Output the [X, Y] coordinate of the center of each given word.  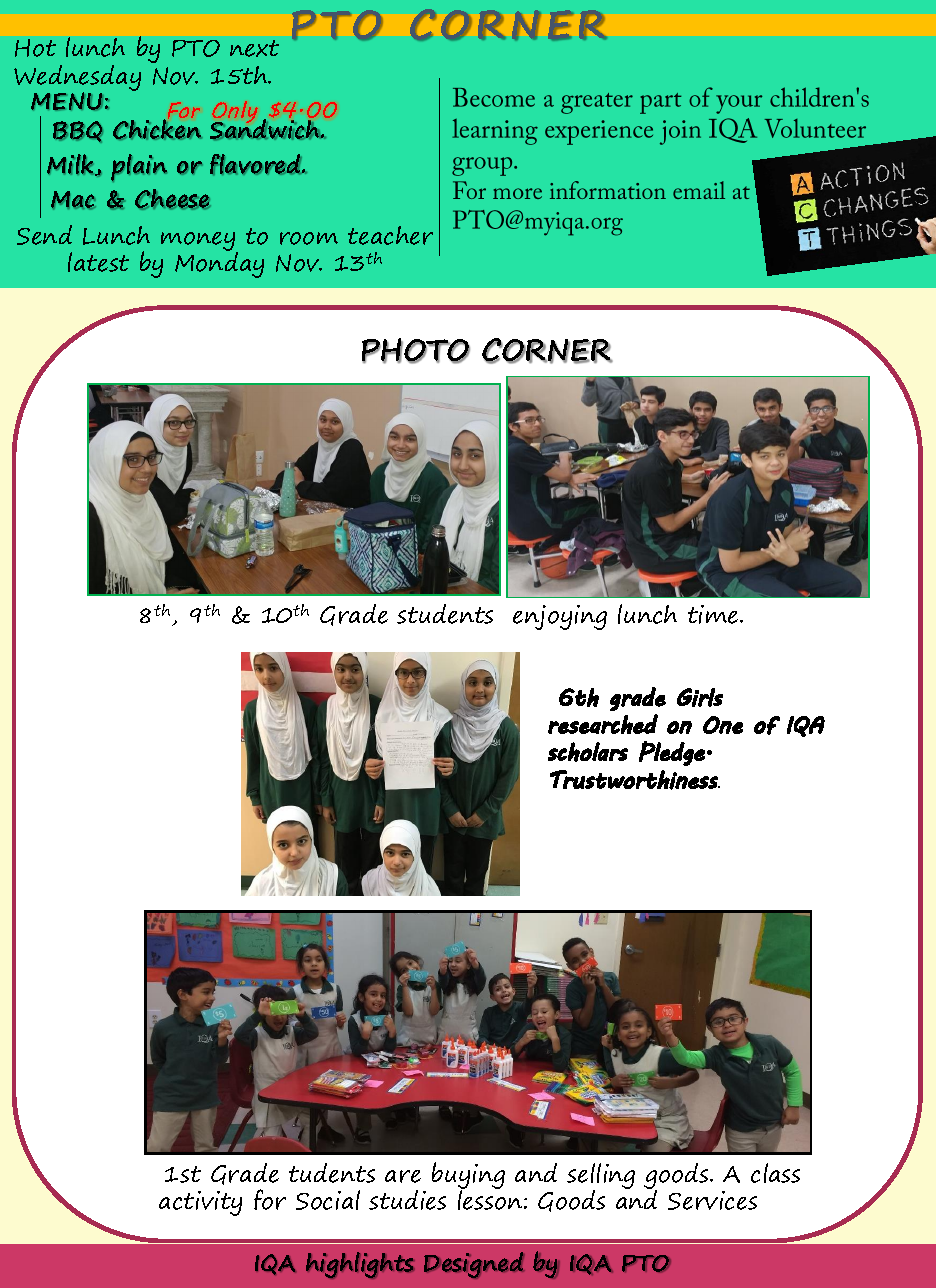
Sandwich [266, 128]
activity [200, 1203]
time [714, 614]
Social [328, 1200]
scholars [588, 752]
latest [98, 262]
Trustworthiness [635, 780]
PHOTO [416, 351]
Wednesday [77, 79]
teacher [390, 235]
